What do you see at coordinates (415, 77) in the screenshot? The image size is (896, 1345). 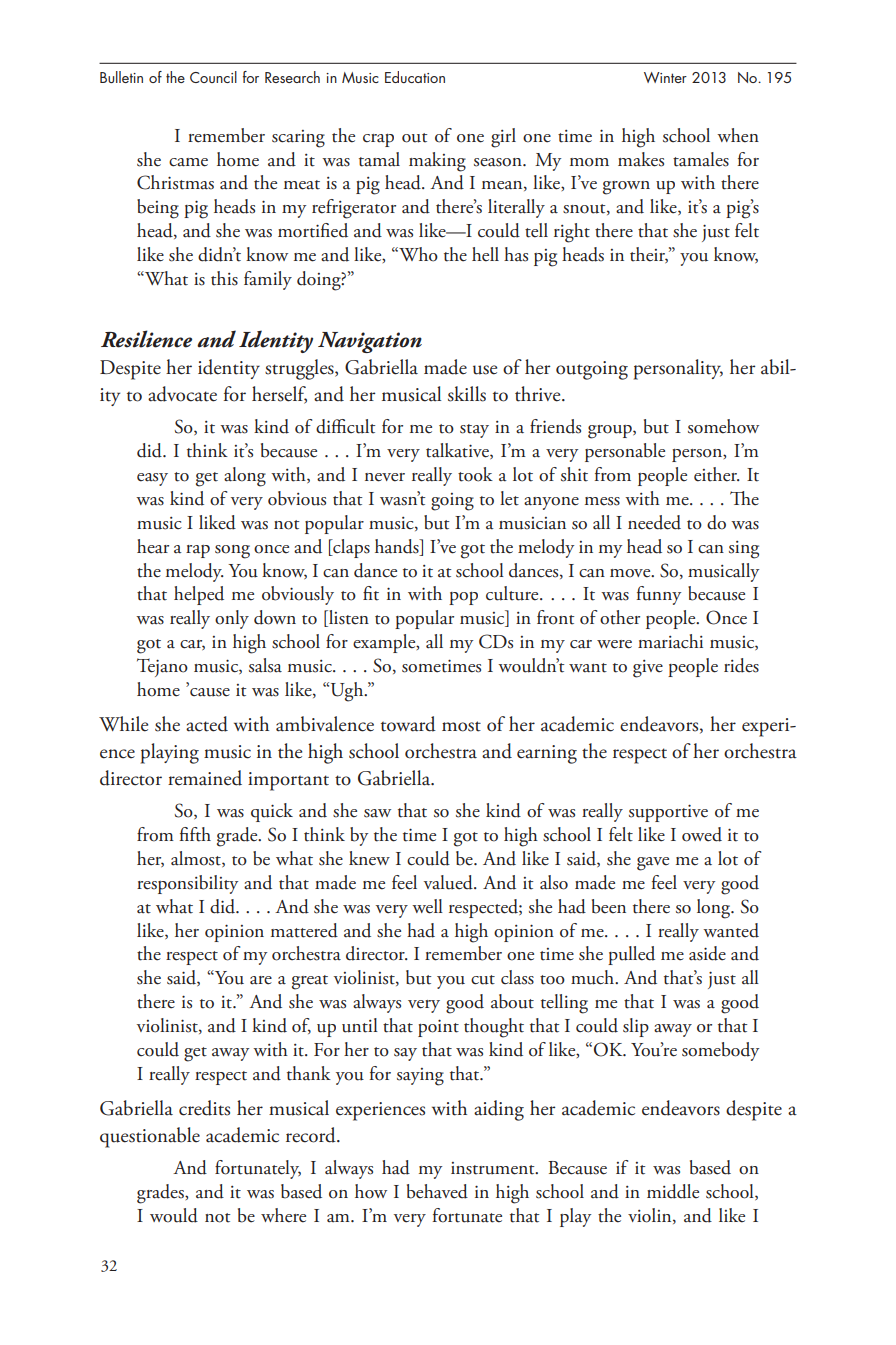 I see `Education` at bounding box center [415, 77].
